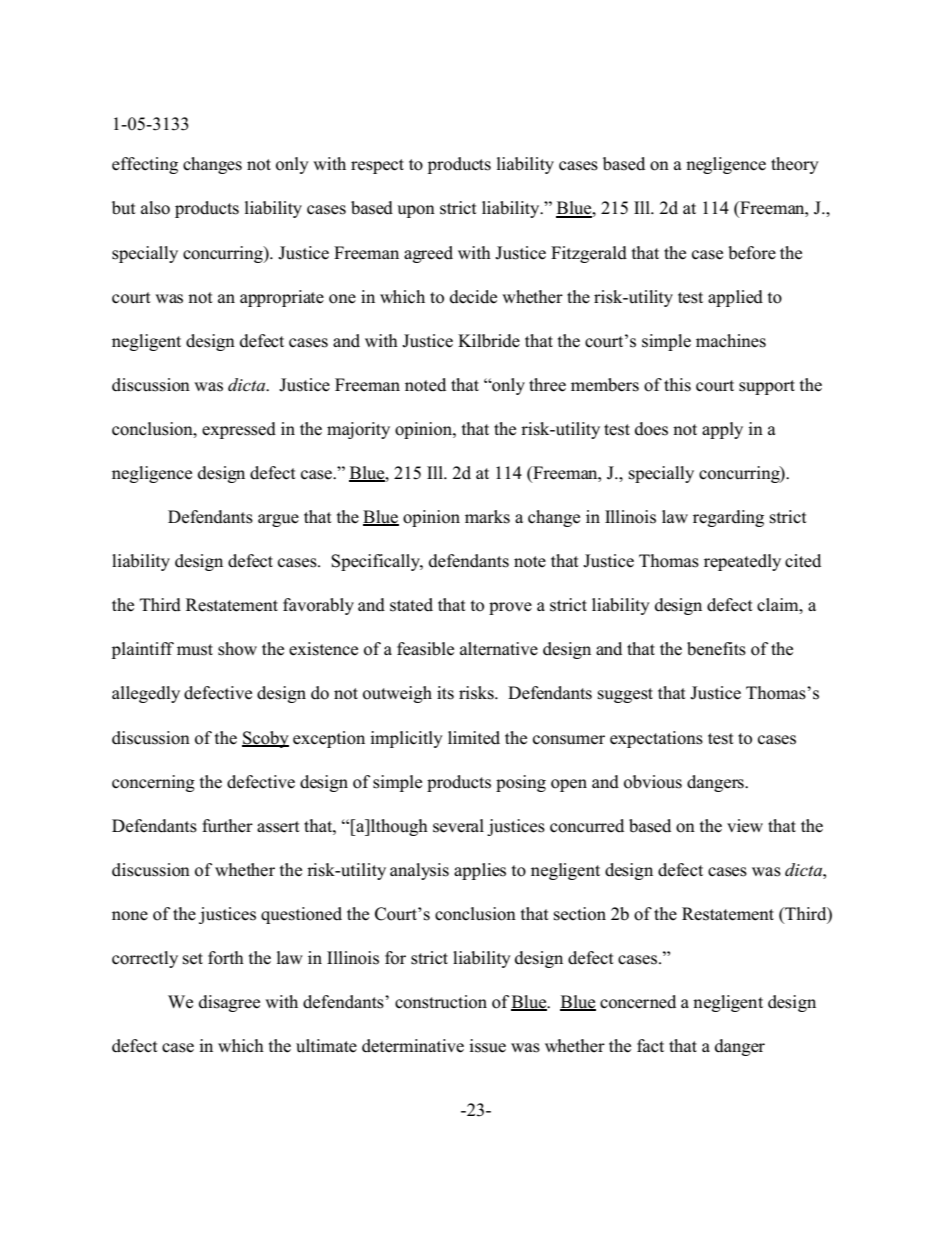 This image has height=1233, width=952. I want to click on disagree, so click(229, 1003).
